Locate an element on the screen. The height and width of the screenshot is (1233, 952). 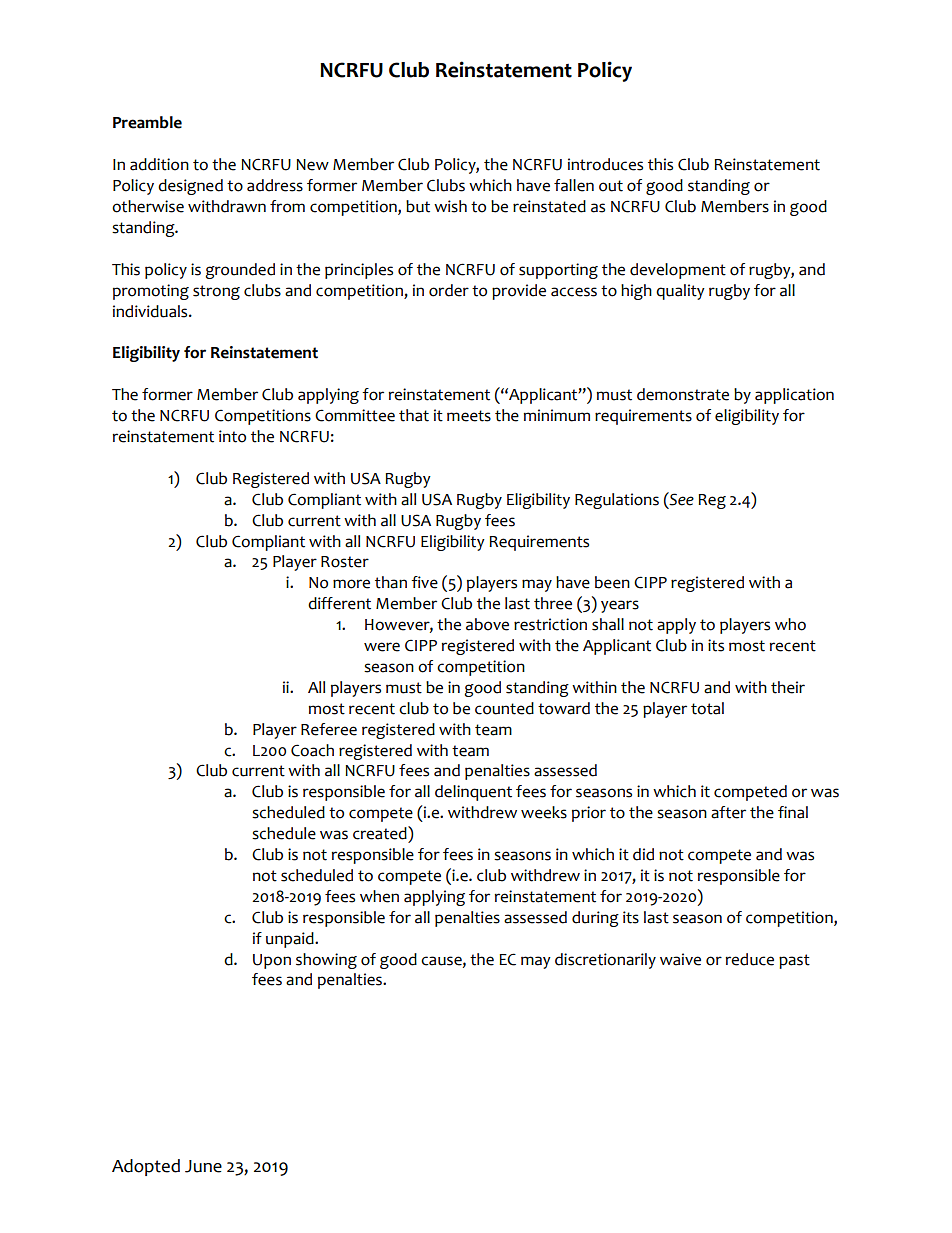
designed is located at coordinates (190, 187).
